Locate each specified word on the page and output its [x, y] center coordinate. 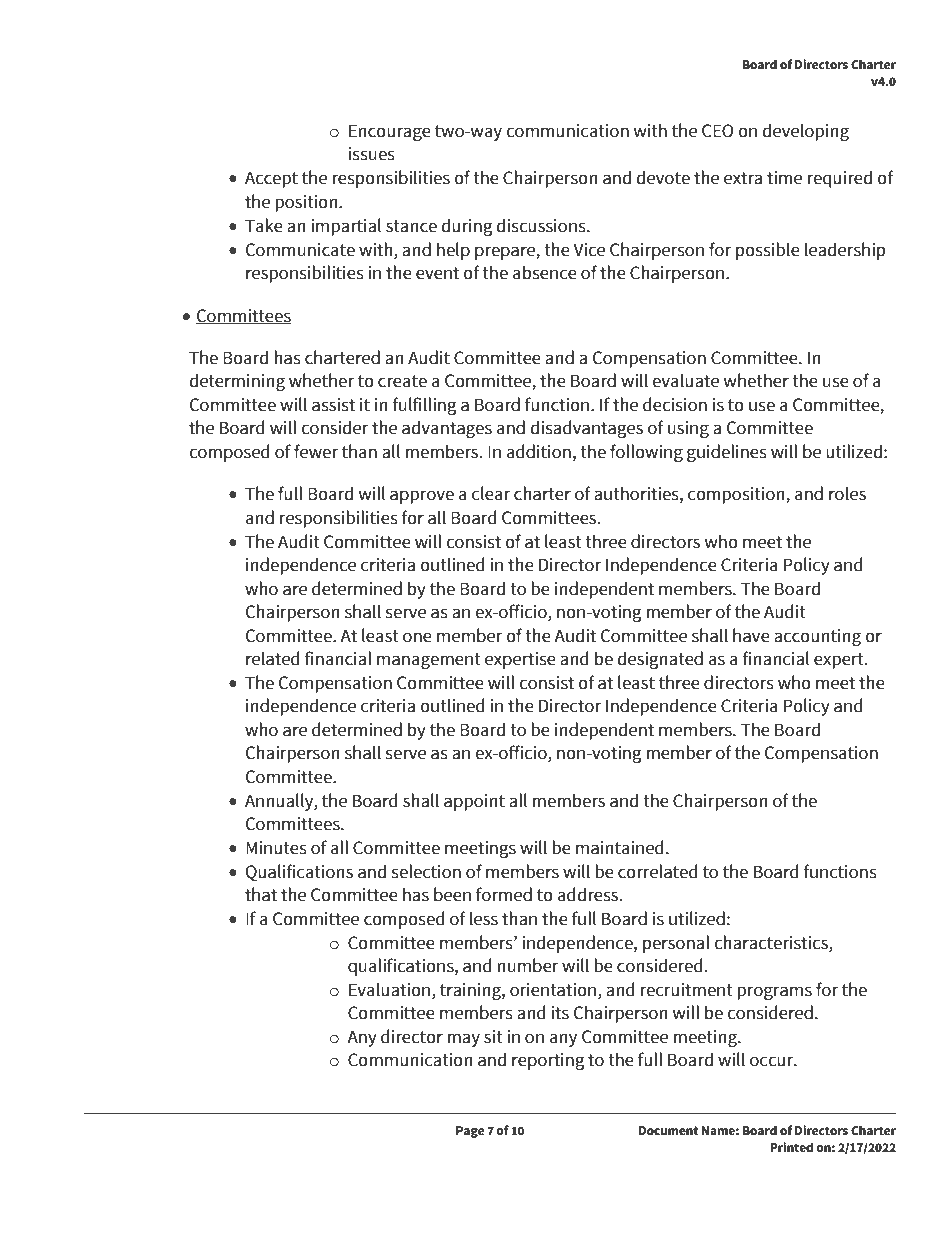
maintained [620, 847]
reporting [548, 1061]
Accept [271, 179]
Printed [791, 1147]
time [784, 178]
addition [539, 451]
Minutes [276, 848]
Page [470, 1132]
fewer [316, 451]
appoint [474, 802]
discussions [542, 225]
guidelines [727, 453]
